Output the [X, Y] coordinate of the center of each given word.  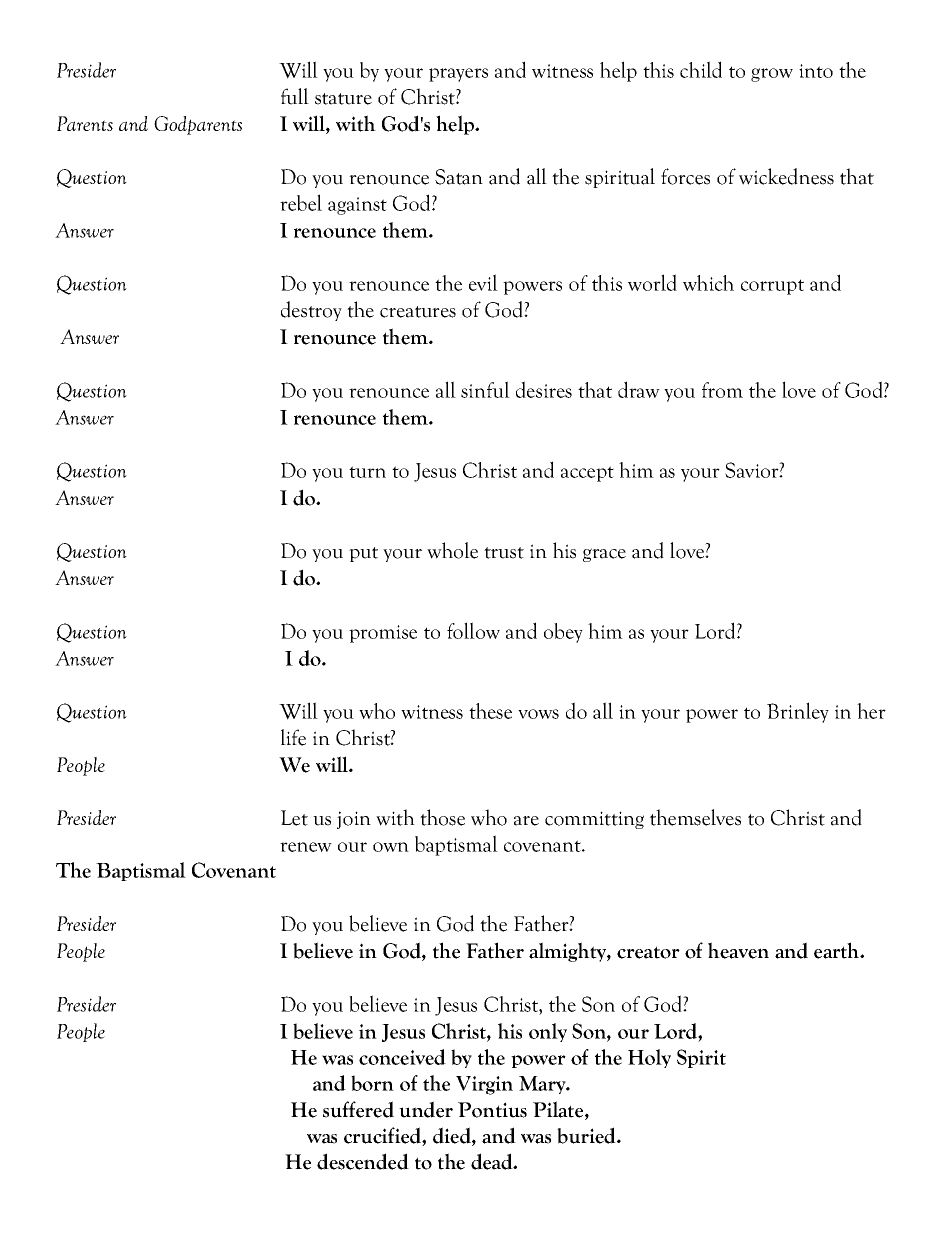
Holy [649, 1058]
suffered [358, 1109]
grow [772, 75]
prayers [458, 75]
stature [343, 99]
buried [587, 1135]
